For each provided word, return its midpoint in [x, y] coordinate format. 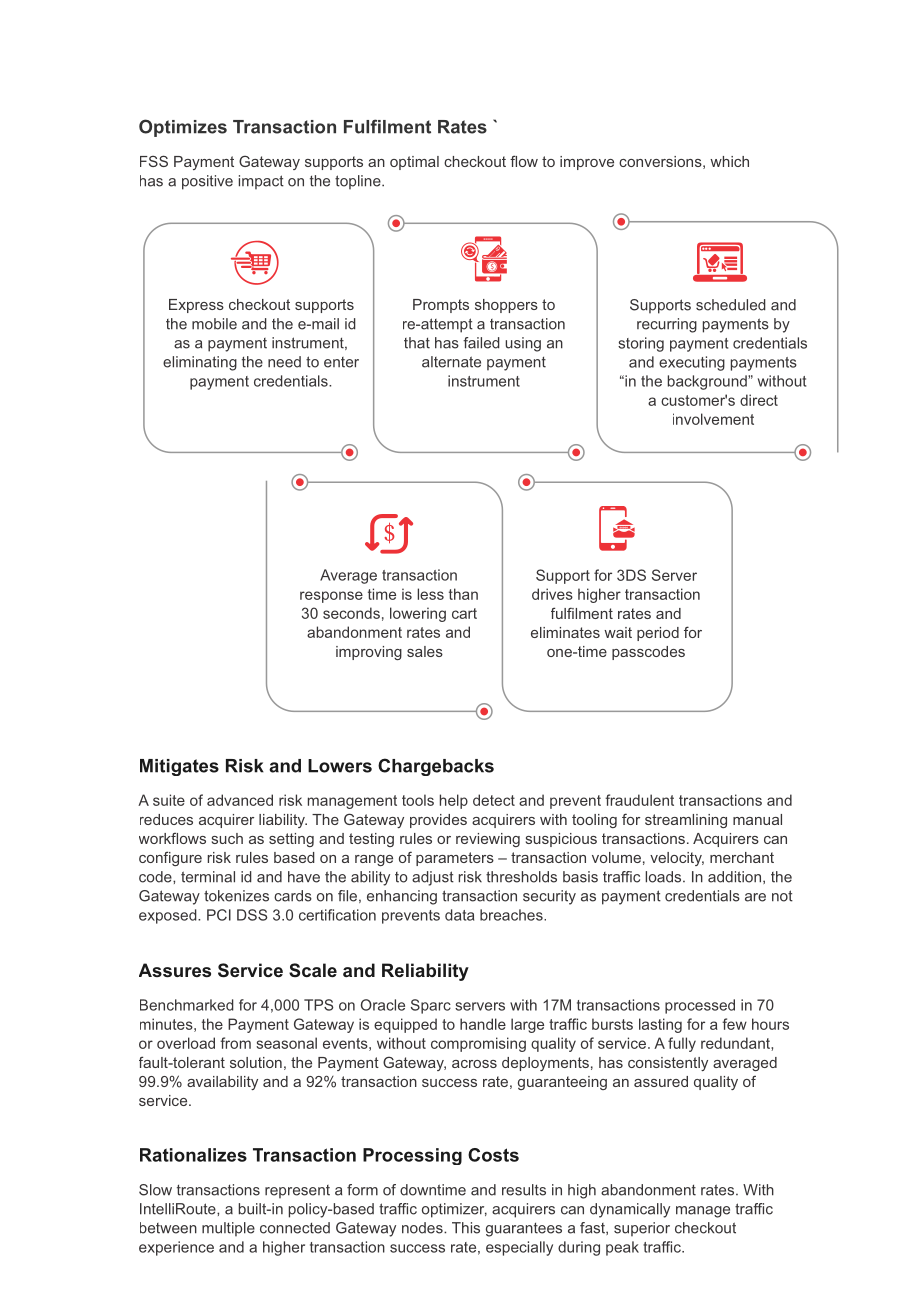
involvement [713, 419]
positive [207, 182]
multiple [228, 1229]
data [459, 915]
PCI [219, 915]
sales [425, 651]
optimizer [454, 1210]
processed [700, 1006]
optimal [414, 163]
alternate [451, 362]
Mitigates [179, 767]
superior [642, 1229]
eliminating [200, 363]
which [729, 161]
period [658, 634]
